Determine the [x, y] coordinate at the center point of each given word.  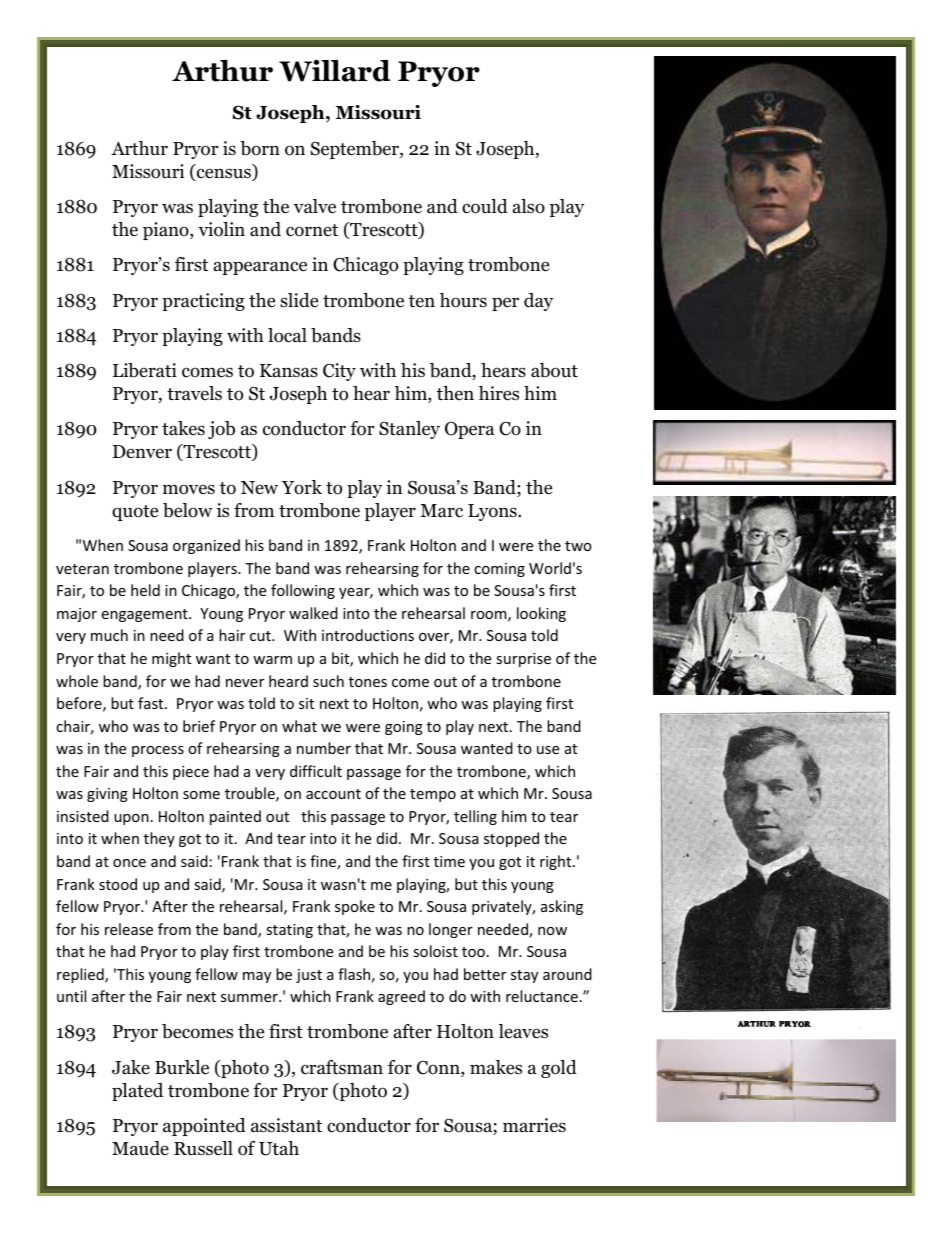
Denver [142, 452]
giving [107, 795]
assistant [286, 1125]
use [548, 750]
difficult [316, 771]
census [224, 174]
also [529, 206]
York [302, 487]
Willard [335, 71]
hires [499, 393]
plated [137, 1092]
